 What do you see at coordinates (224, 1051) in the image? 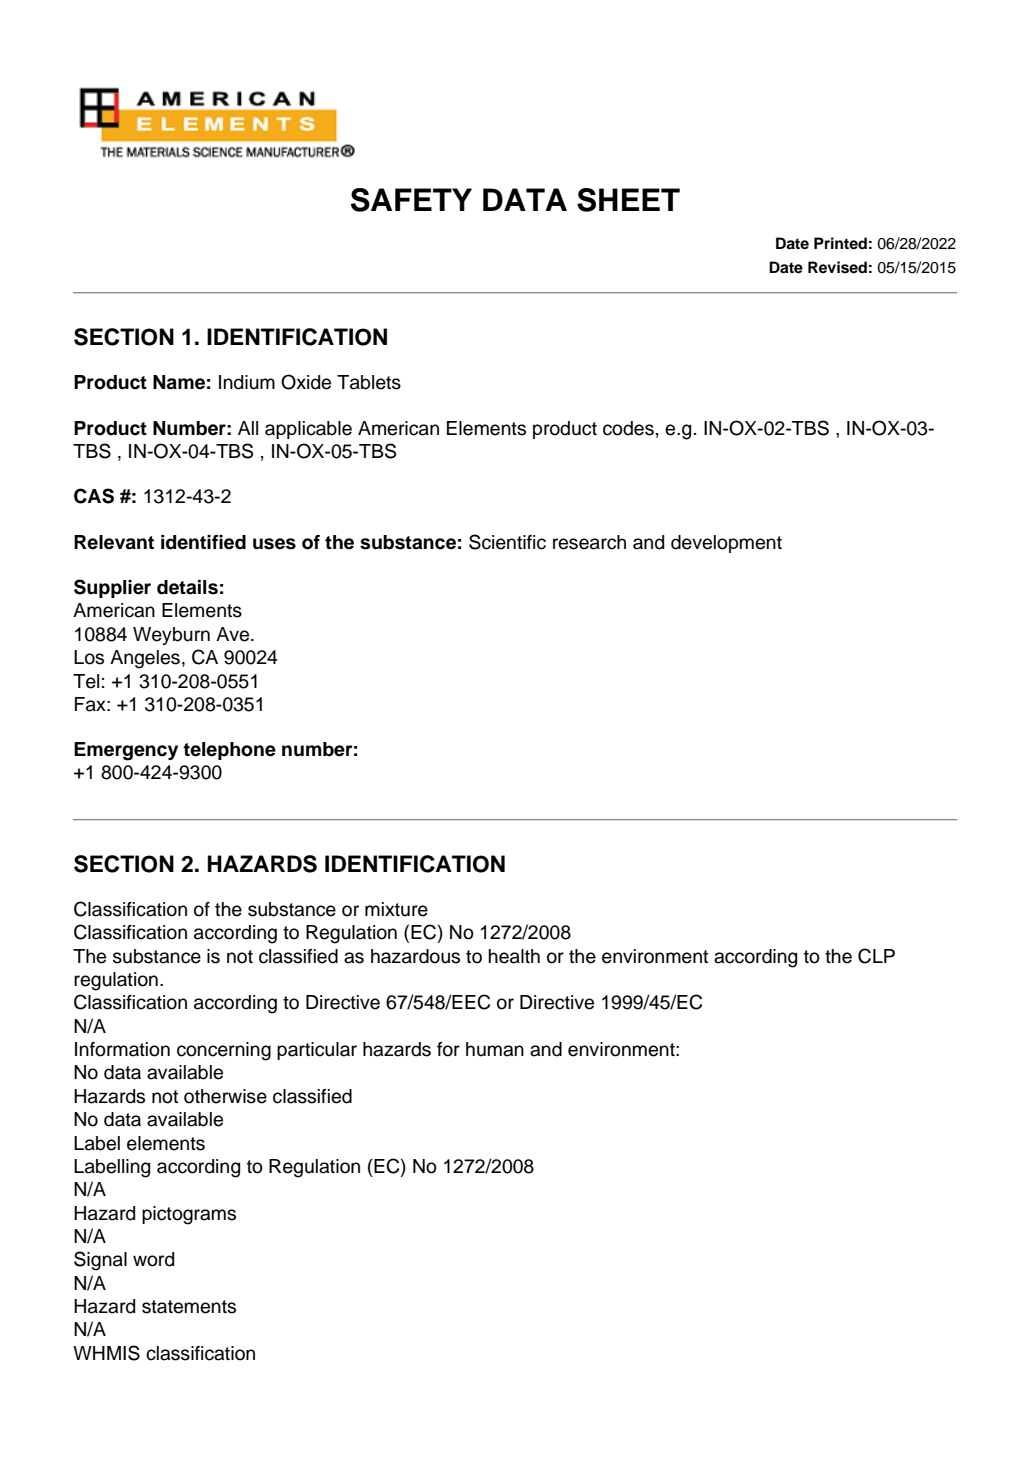
I see `concerning` at bounding box center [224, 1051].
